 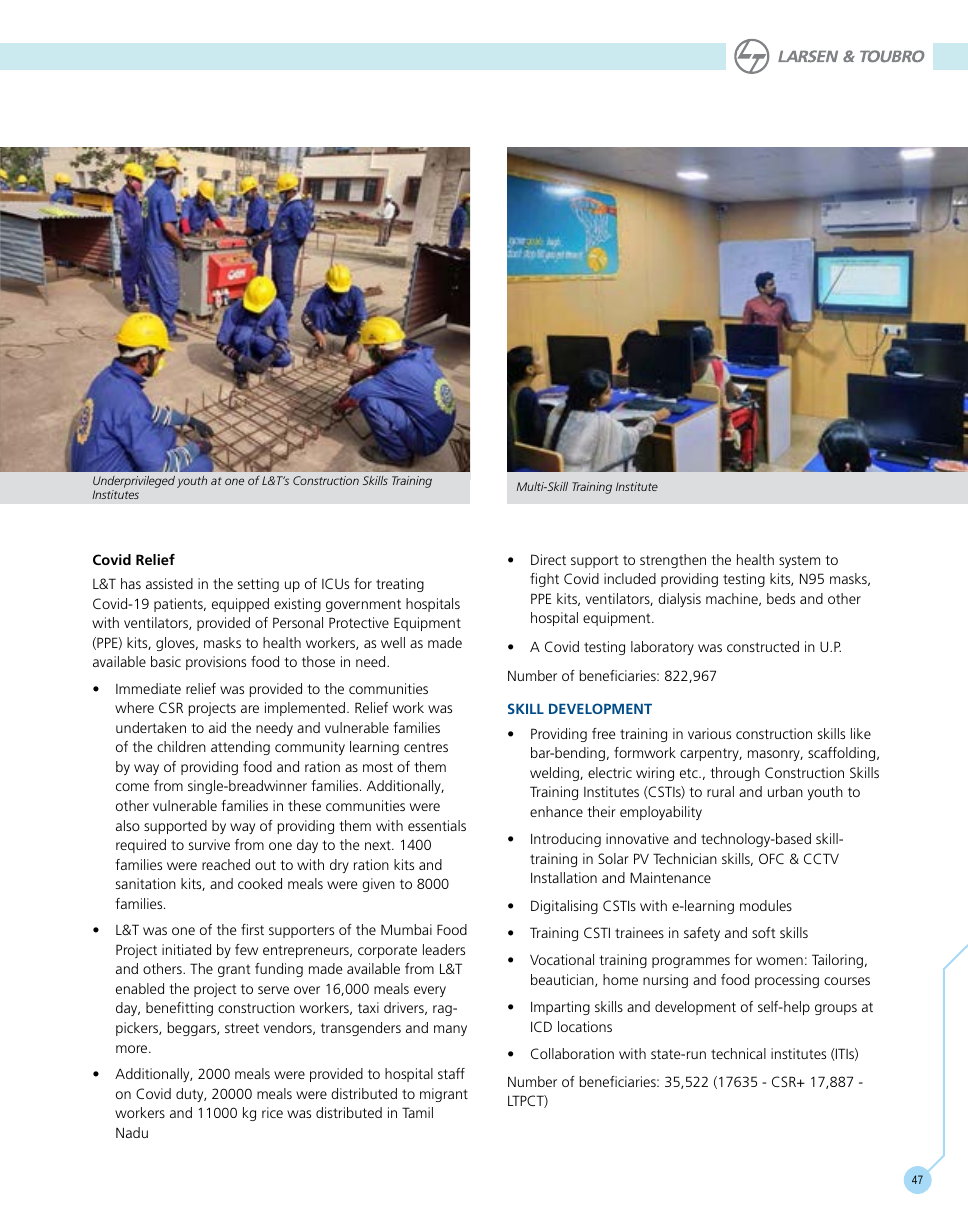 What do you see at coordinates (779, 961) in the screenshot?
I see `women` at bounding box center [779, 961].
